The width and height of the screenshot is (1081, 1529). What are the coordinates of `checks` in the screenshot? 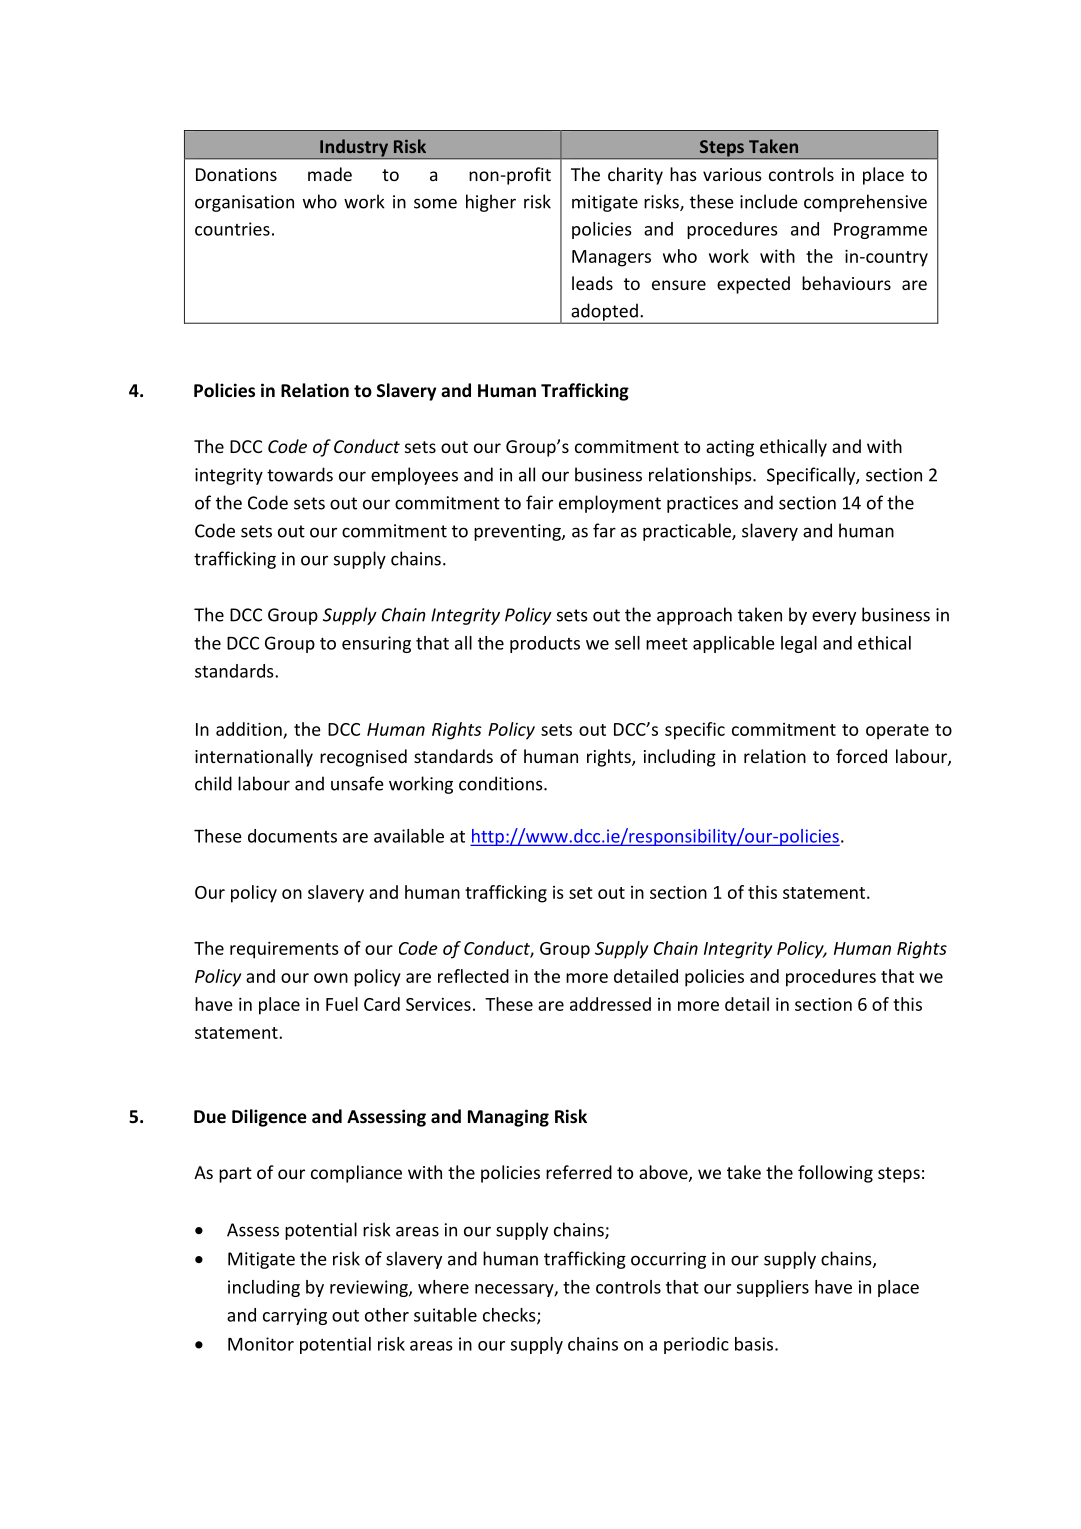 It's located at (510, 1316).
